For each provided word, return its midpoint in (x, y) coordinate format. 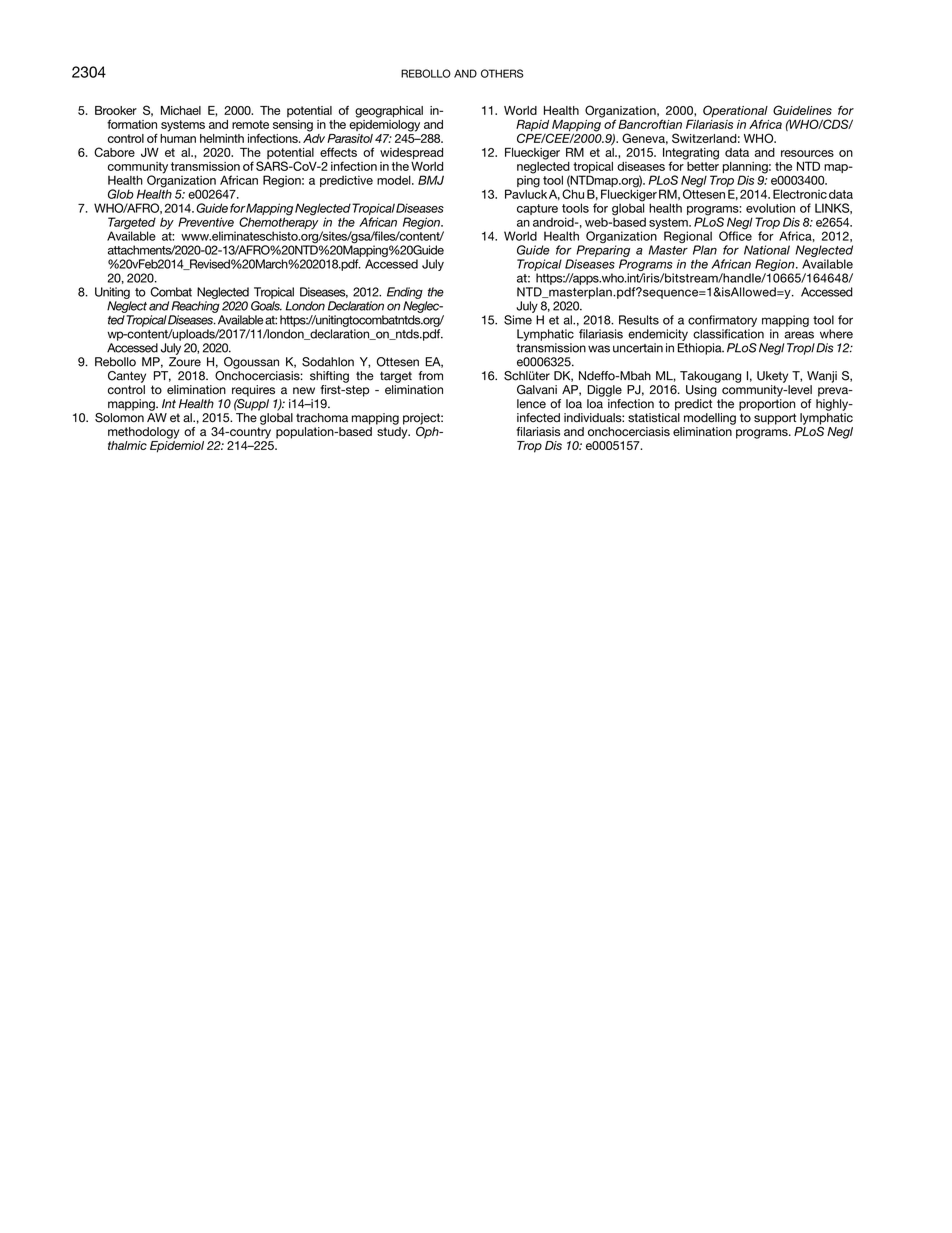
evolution (770, 208)
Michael (181, 110)
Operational (735, 112)
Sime (518, 320)
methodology (143, 433)
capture (537, 209)
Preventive (206, 222)
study (393, 433)
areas (799, 335)
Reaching (195, 307)
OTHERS (502, 73)
